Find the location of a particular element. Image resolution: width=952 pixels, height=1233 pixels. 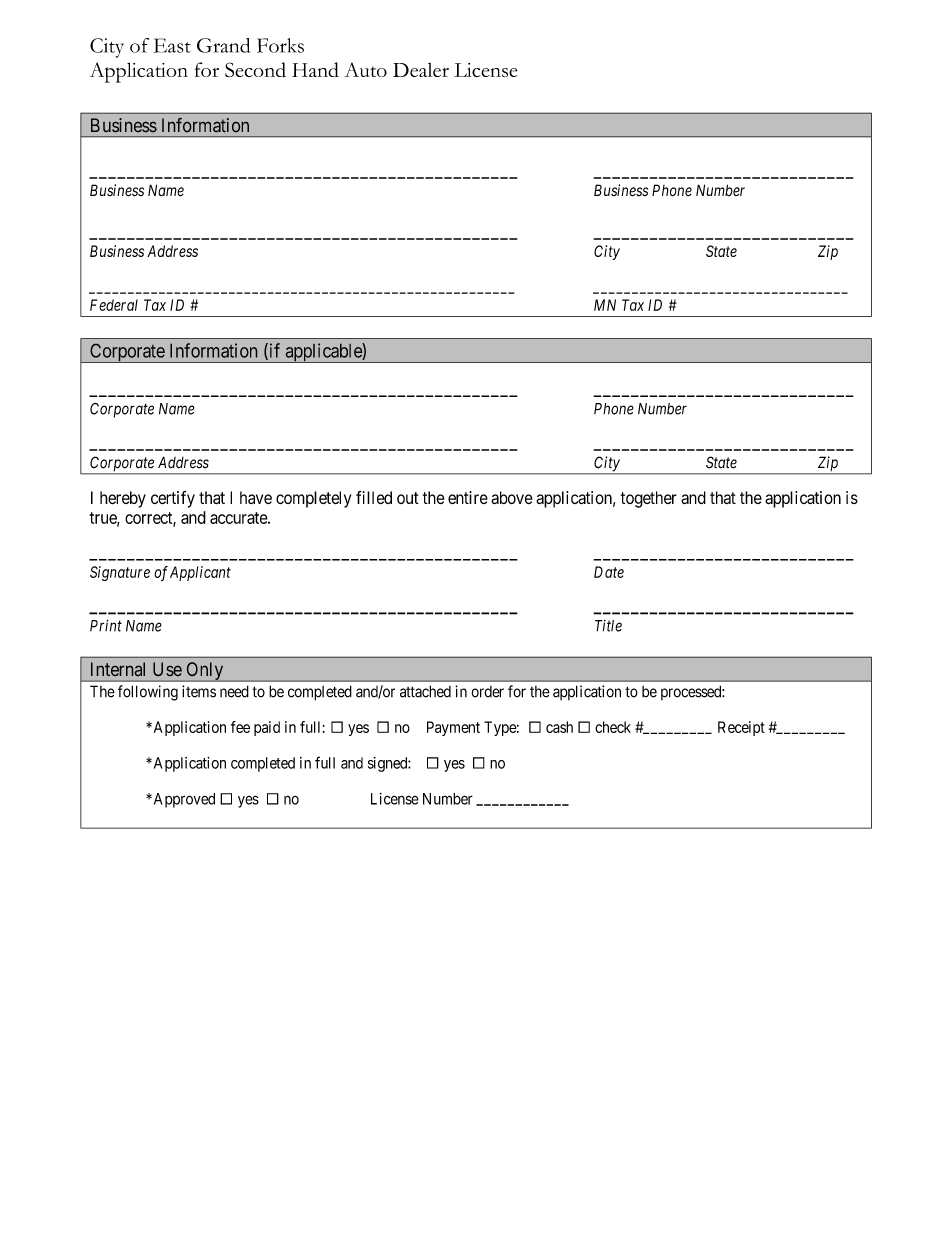

together is located at coordinates (649, 499).
